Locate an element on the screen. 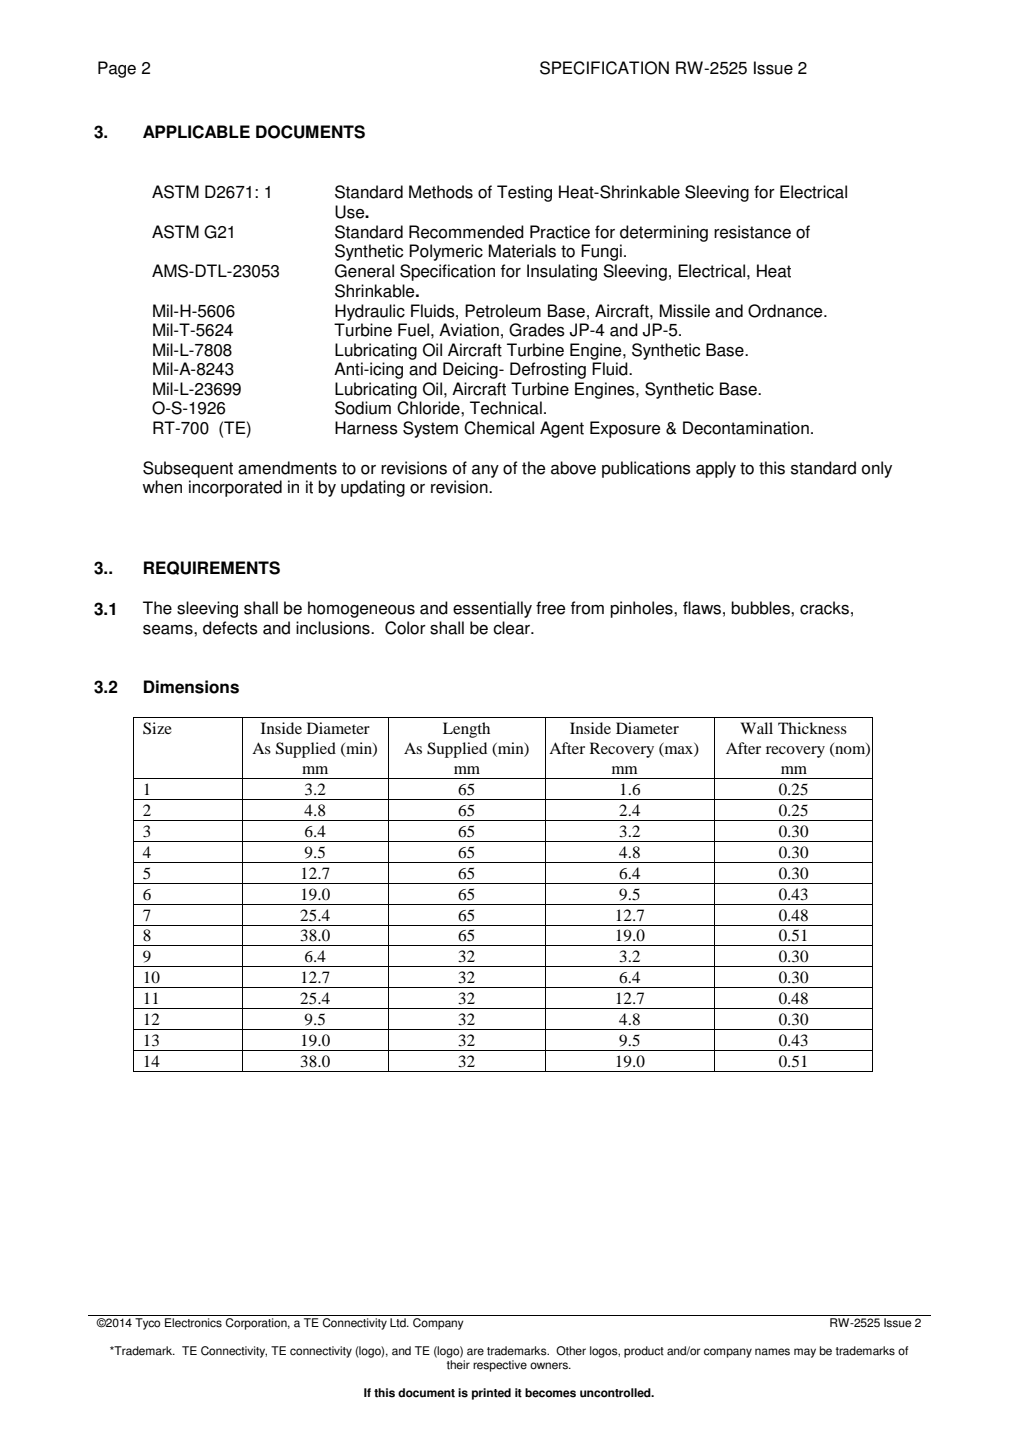 The image size is (1018, 1440). APPLICABLE is located at coordinates (196, 132).
